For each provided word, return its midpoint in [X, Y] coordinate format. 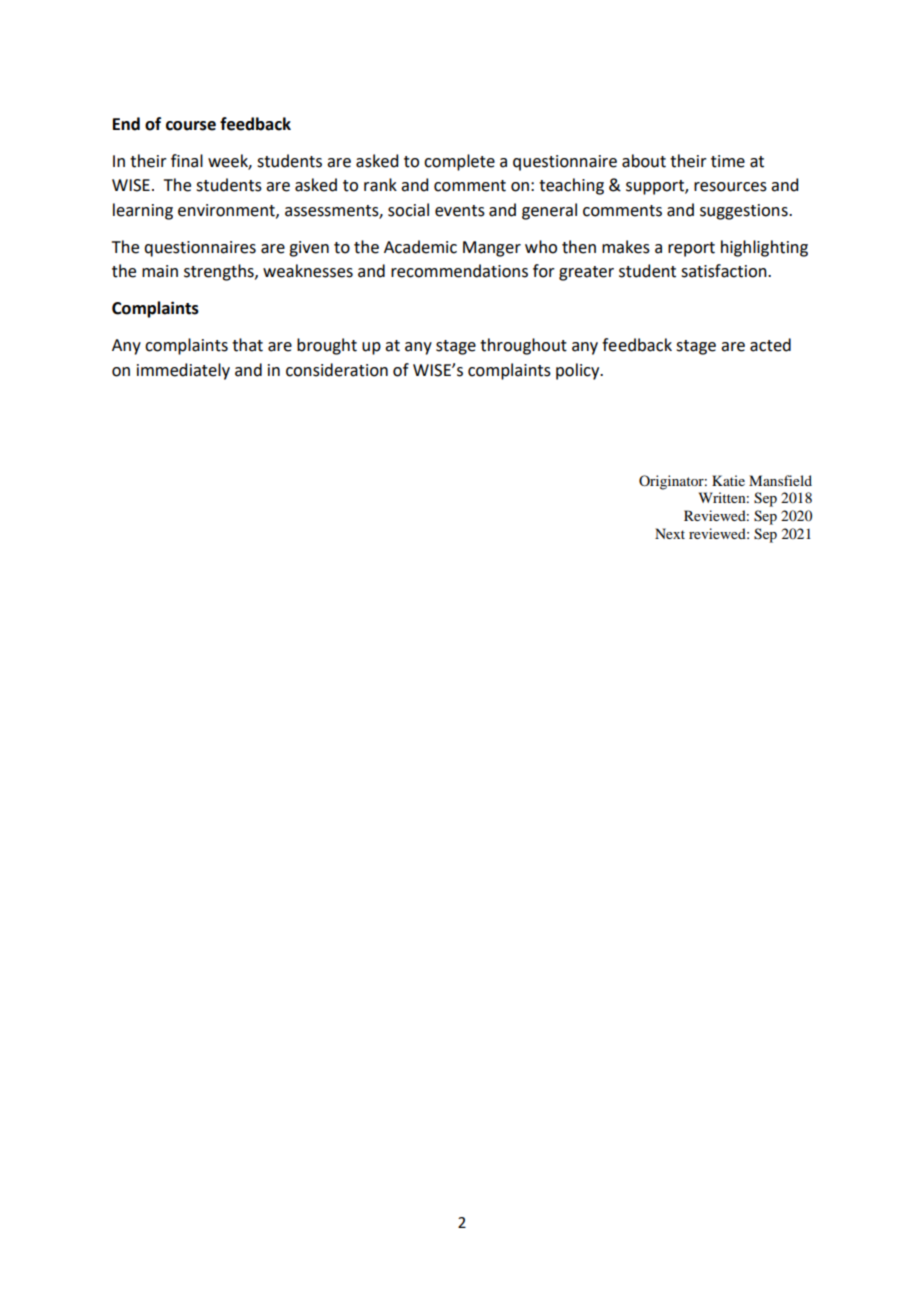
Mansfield [780, 480]
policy [579, 371]
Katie [728, 480]
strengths [220, 272]
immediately [183, 371]
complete [459, 162]
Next [670, 533]
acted [770, 345]
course [191, 126]
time [728, 161]
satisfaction [725, 271]
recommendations [459, 271]
